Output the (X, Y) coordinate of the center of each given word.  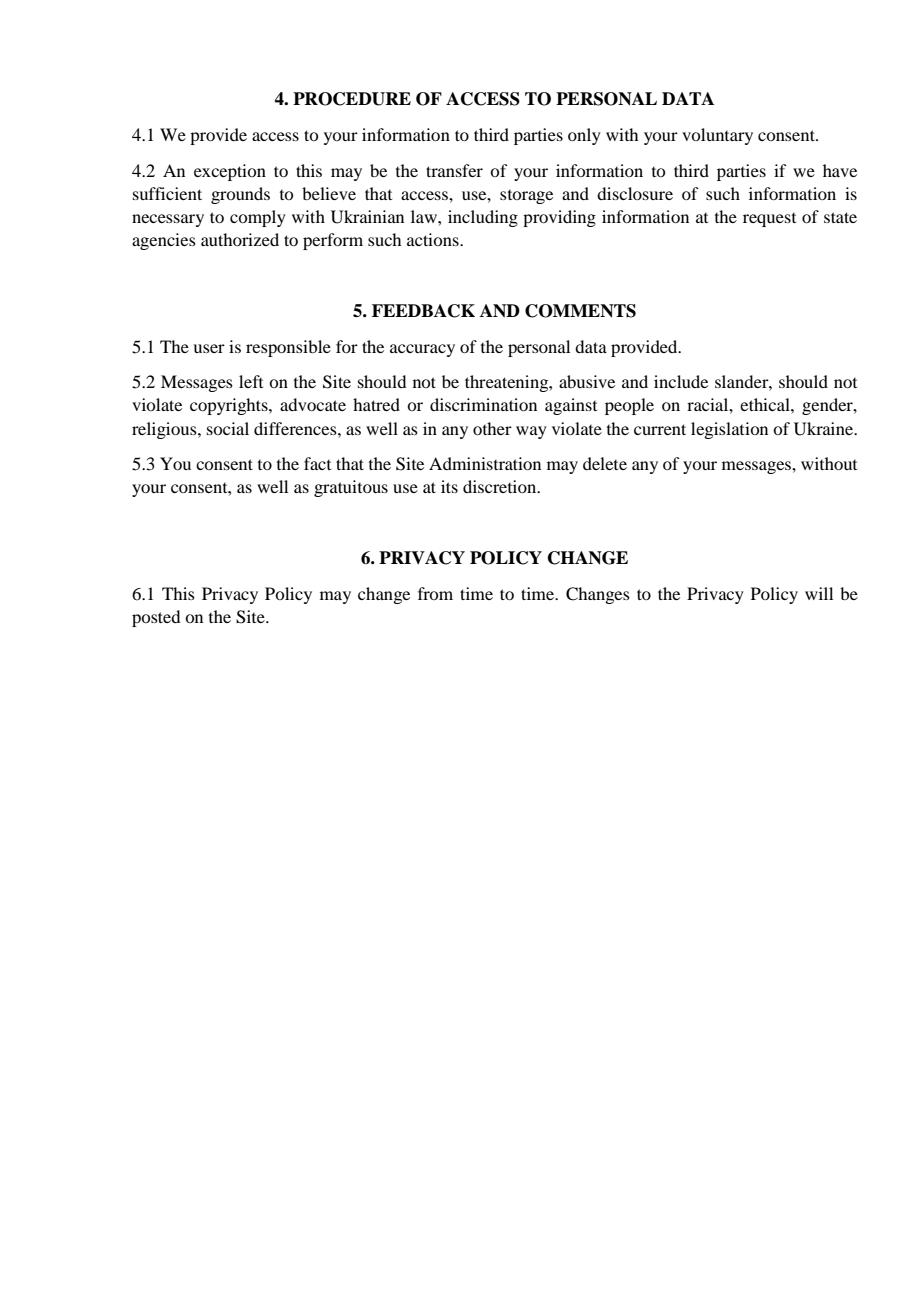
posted (156, 618)
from (435, 593)
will (819, 593)
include (681, 381)
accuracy (422, 350)
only (584, 136)
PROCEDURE (352, 99)
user (209, 348)
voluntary (717, 136)
